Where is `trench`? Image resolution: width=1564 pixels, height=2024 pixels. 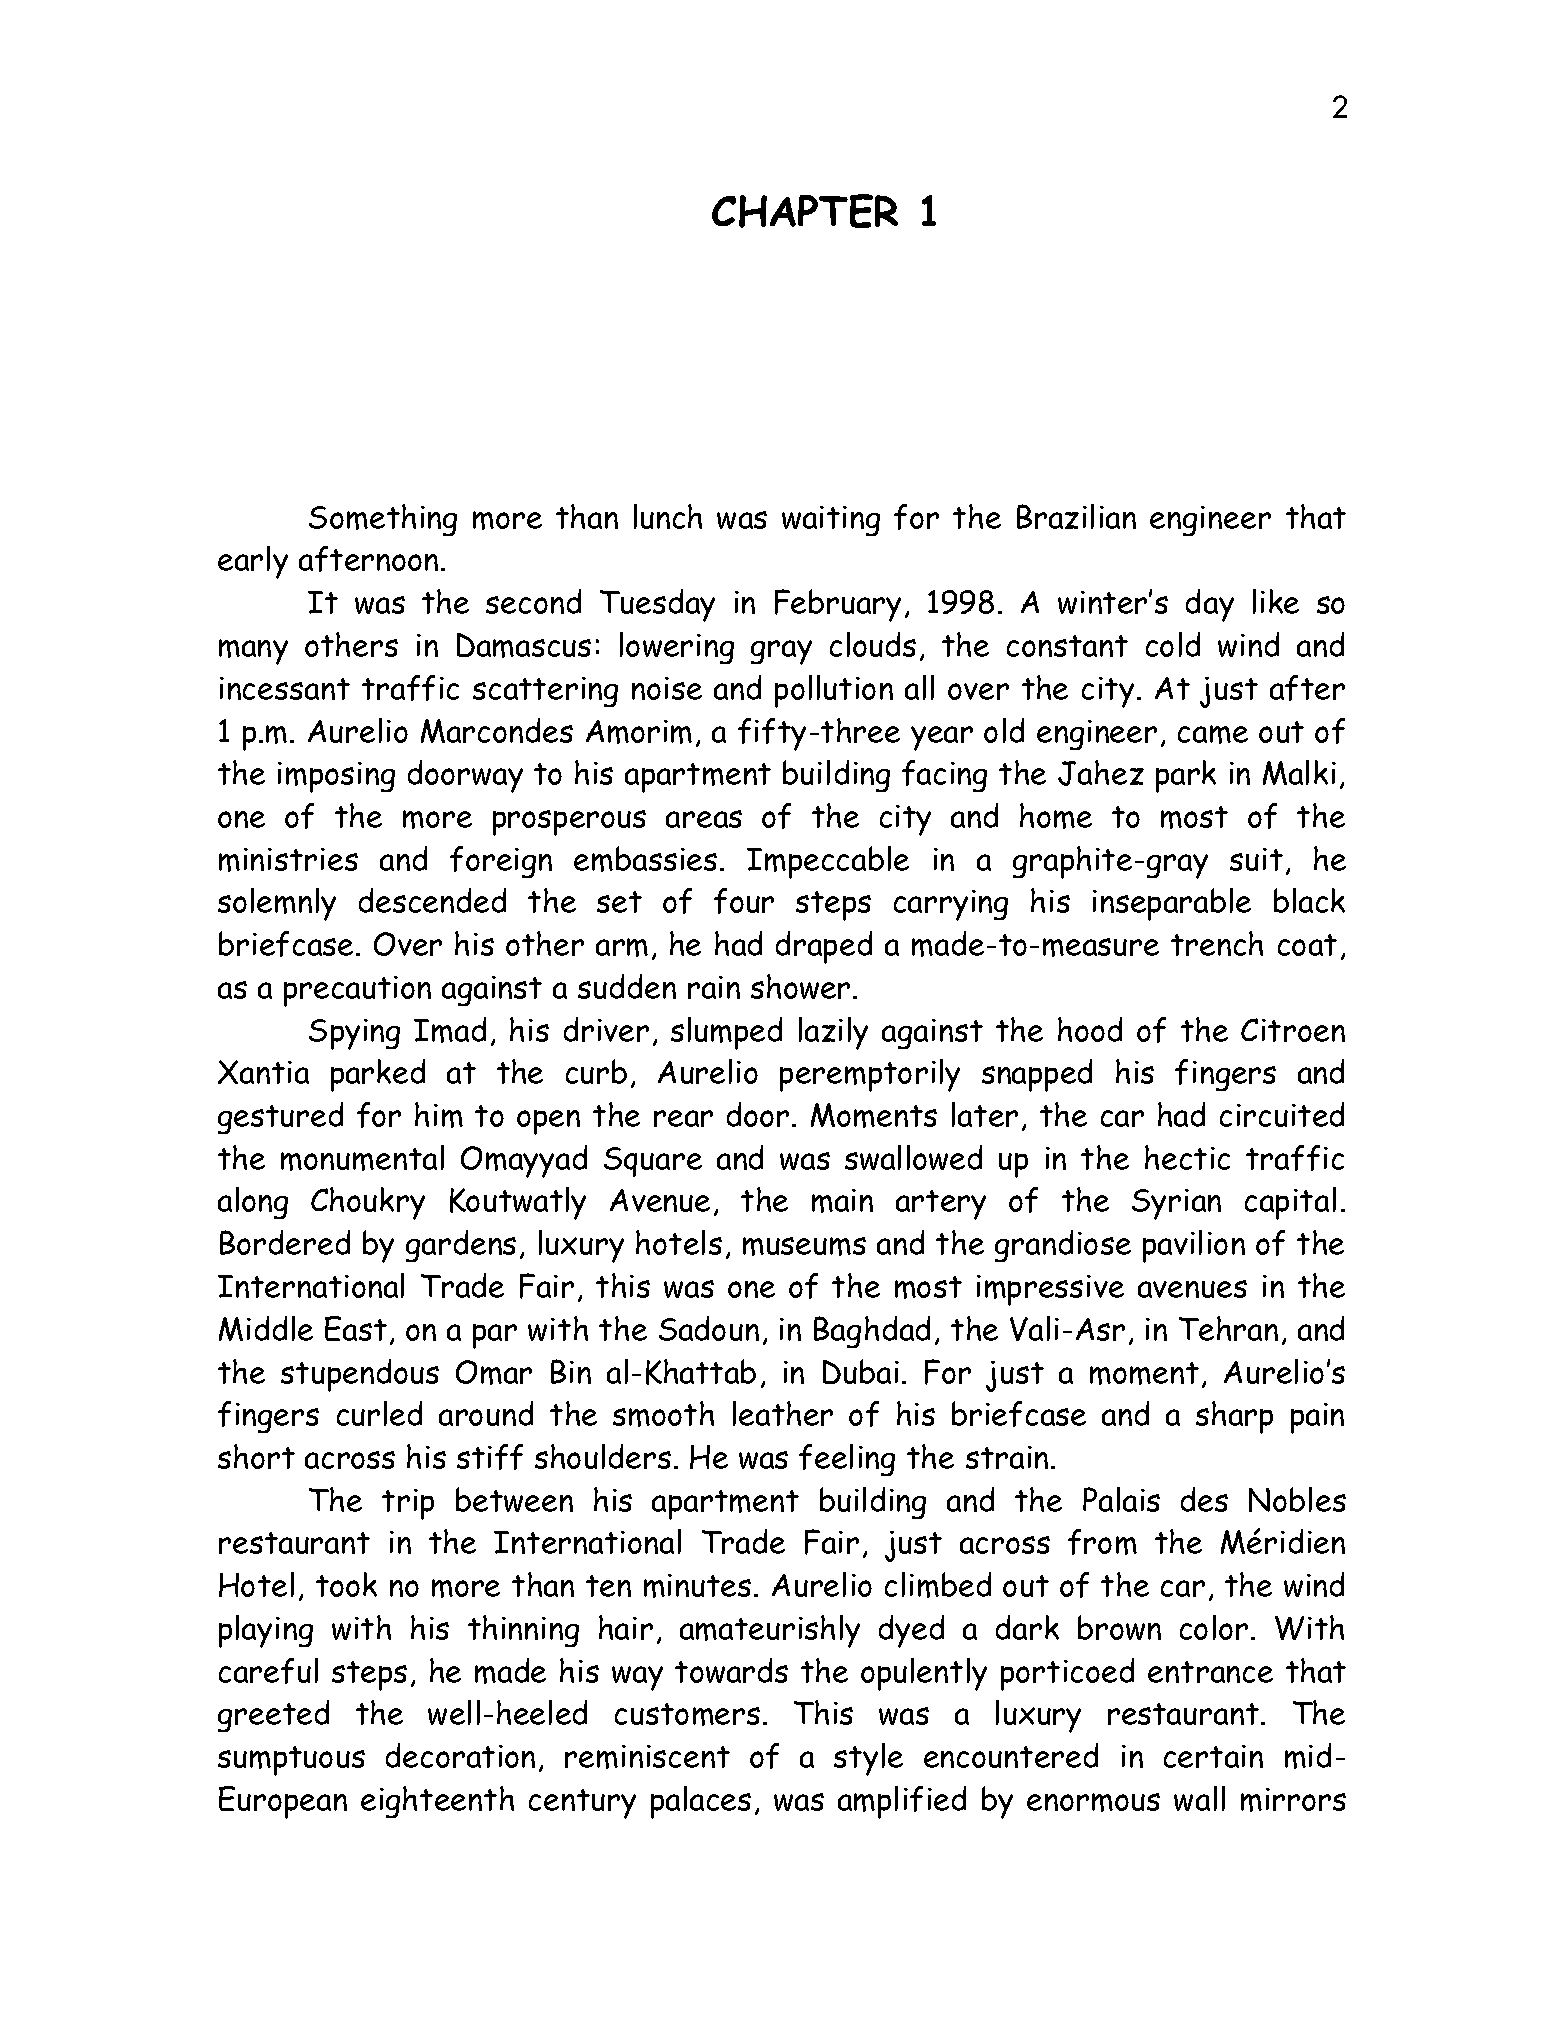 trench is located at coordinates (1217, 943).
